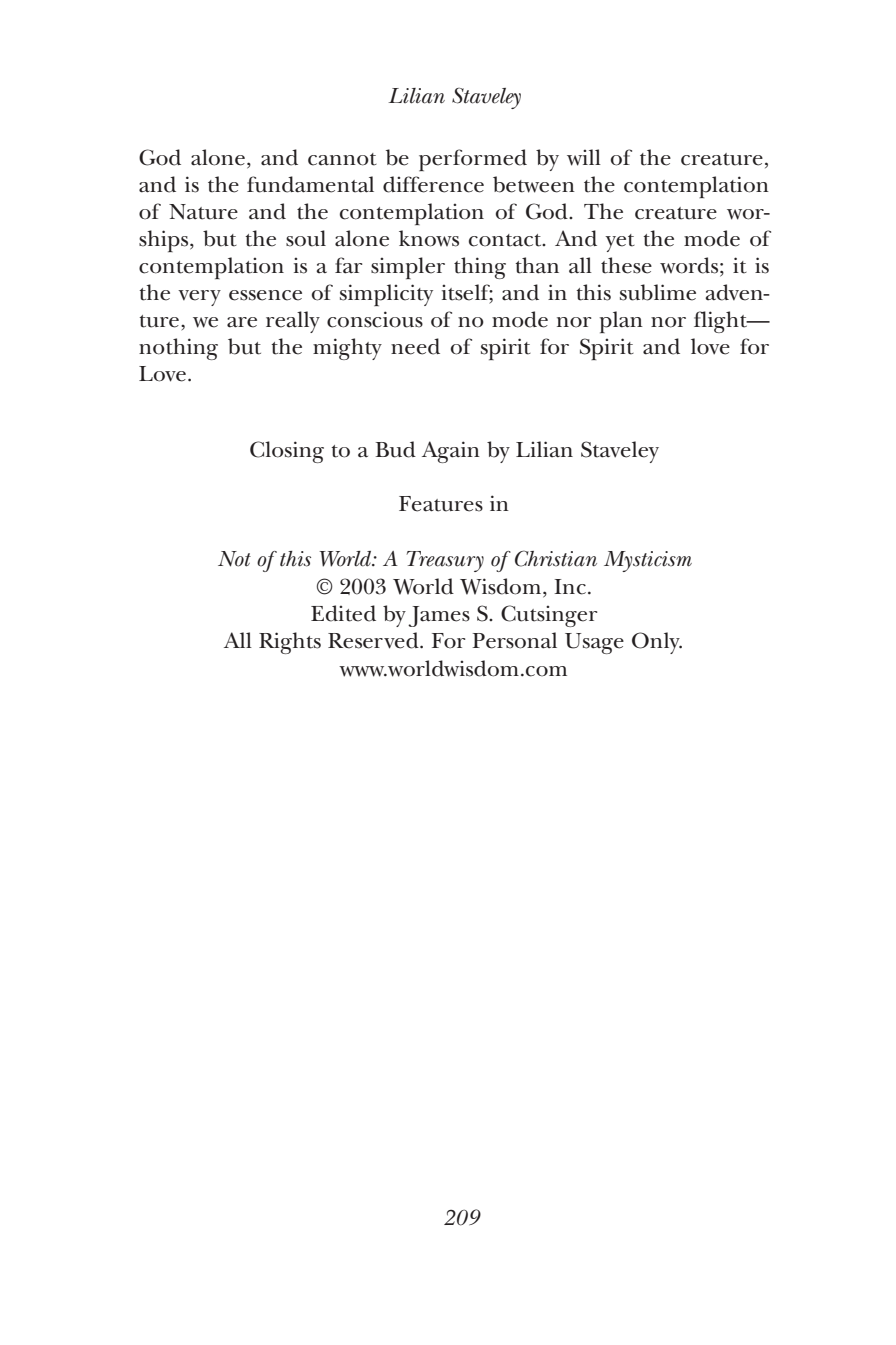 The image size is (896, 1345). Describe the element at coordinates (657, 643) in the screenshot. I see `Only` at that location.
